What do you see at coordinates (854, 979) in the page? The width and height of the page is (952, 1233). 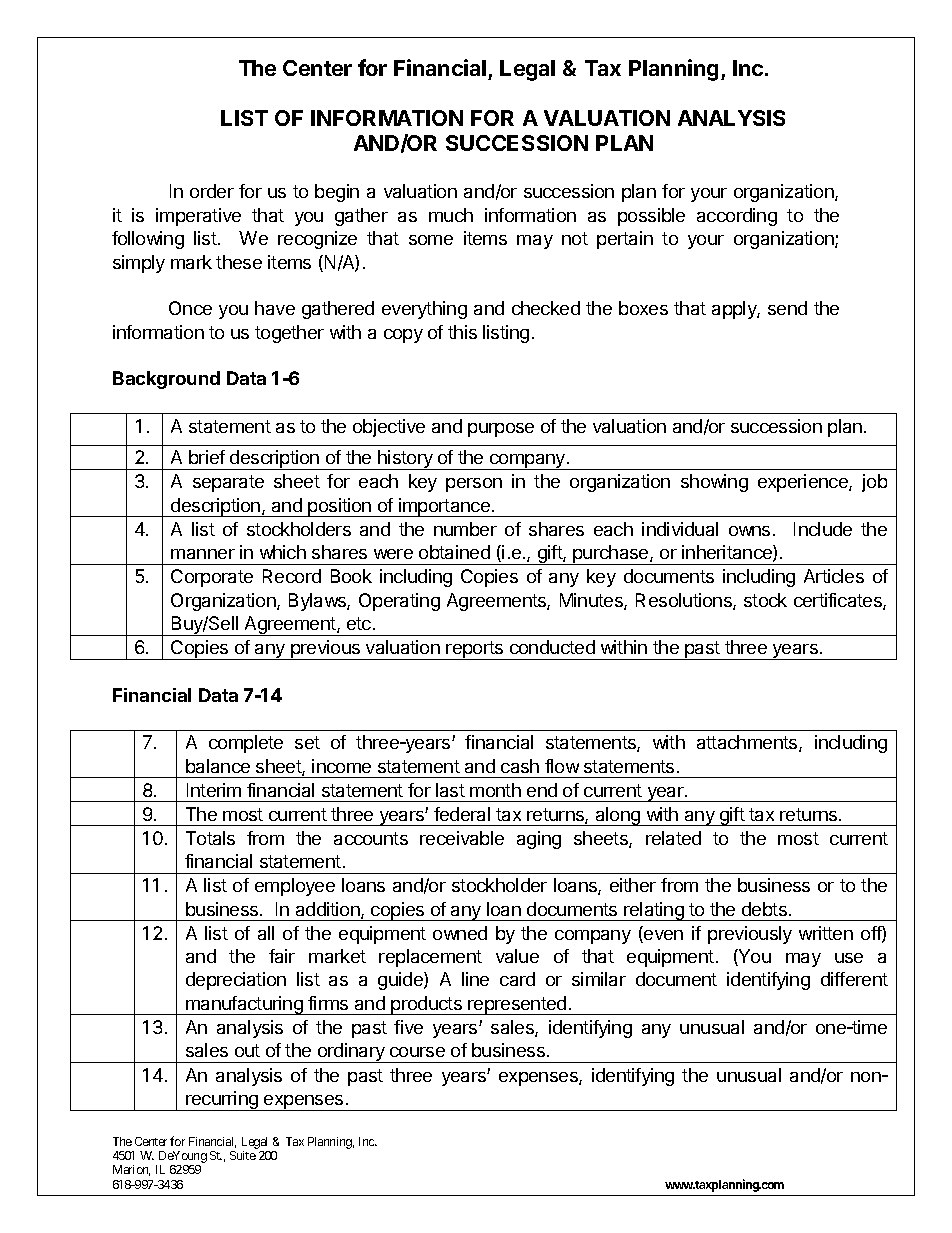 I see `different` at bounding box center [854, 979].
